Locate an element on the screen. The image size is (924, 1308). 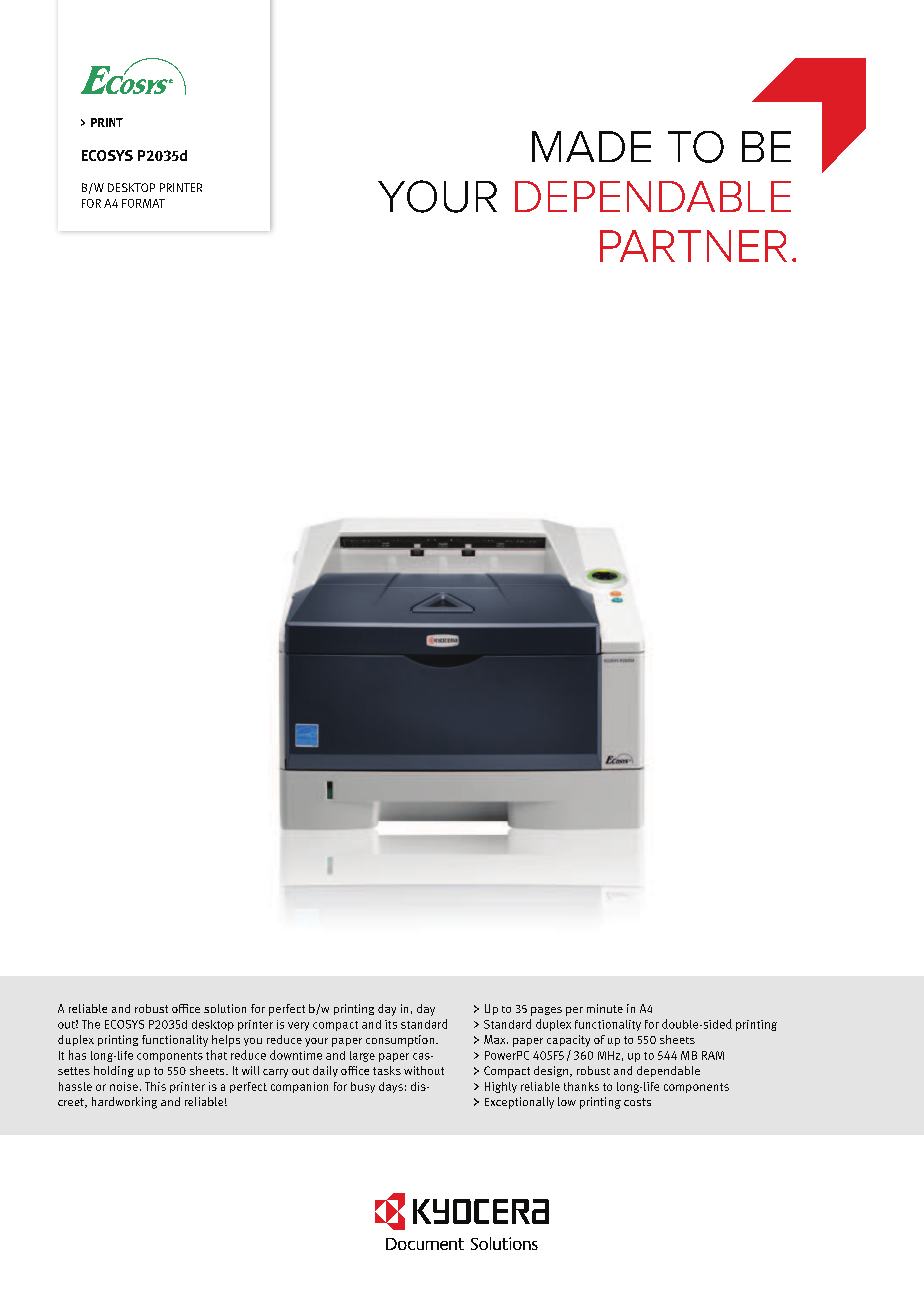
FORMAT is located at coordinates (143, 203).
